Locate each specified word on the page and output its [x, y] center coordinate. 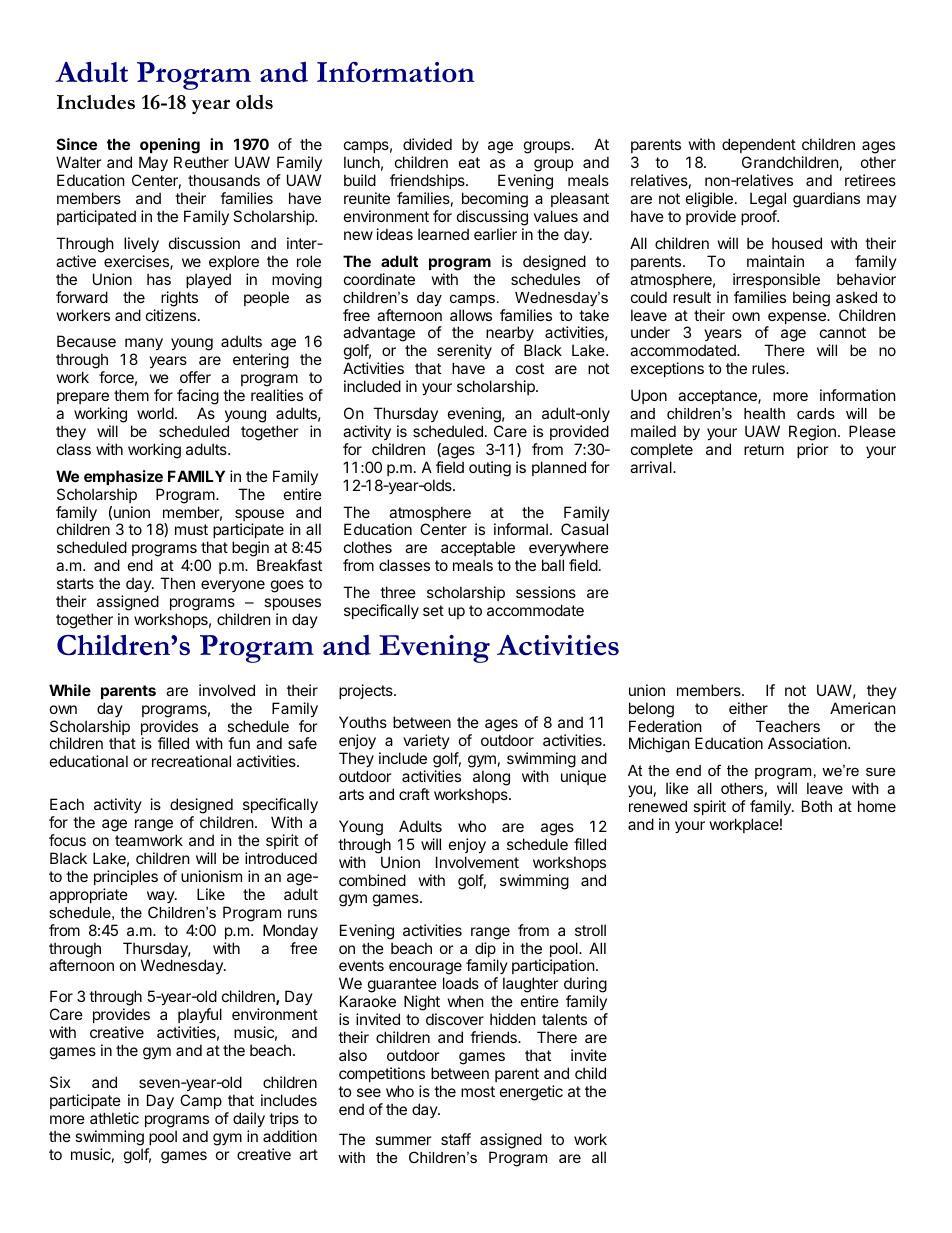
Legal [768, 201]
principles [126, 877]
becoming [495, 201]
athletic [114, 1118]
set [433, 610]
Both [817, 806]
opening [170, 147]
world [155, 413]
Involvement [477, 862]
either [748, 708]
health [764, 413]
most [478, 1091]
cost [530, 368]
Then [177, 583]
